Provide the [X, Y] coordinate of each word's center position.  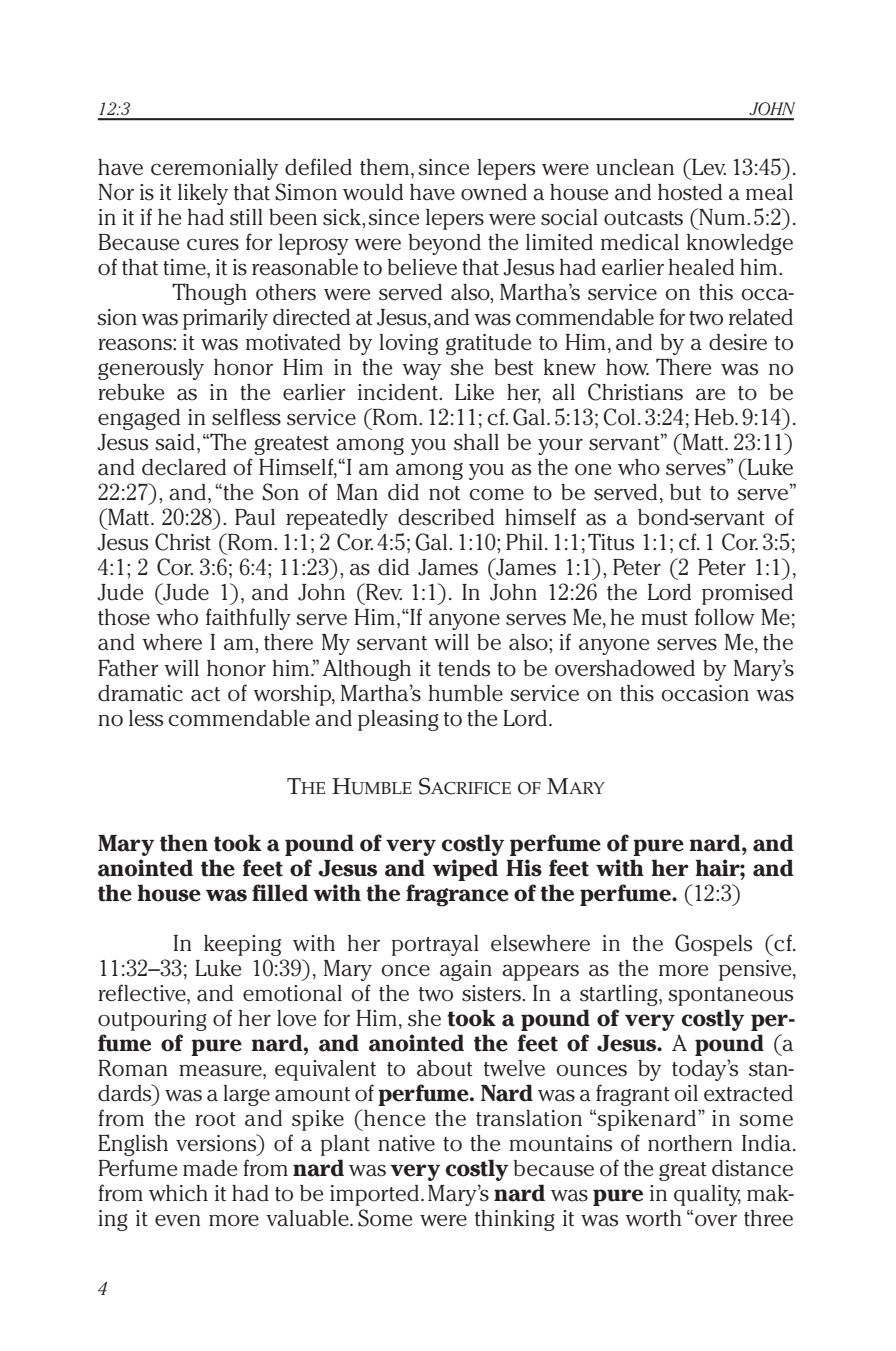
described [446, 517]
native [406, 1143]
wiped [465, 870]
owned [494, 192]
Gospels [713, 945]
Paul [255, 517]
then [184, 843]
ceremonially [214, 169]
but [685, 492]
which [178, 1193]
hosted [690, 192]
